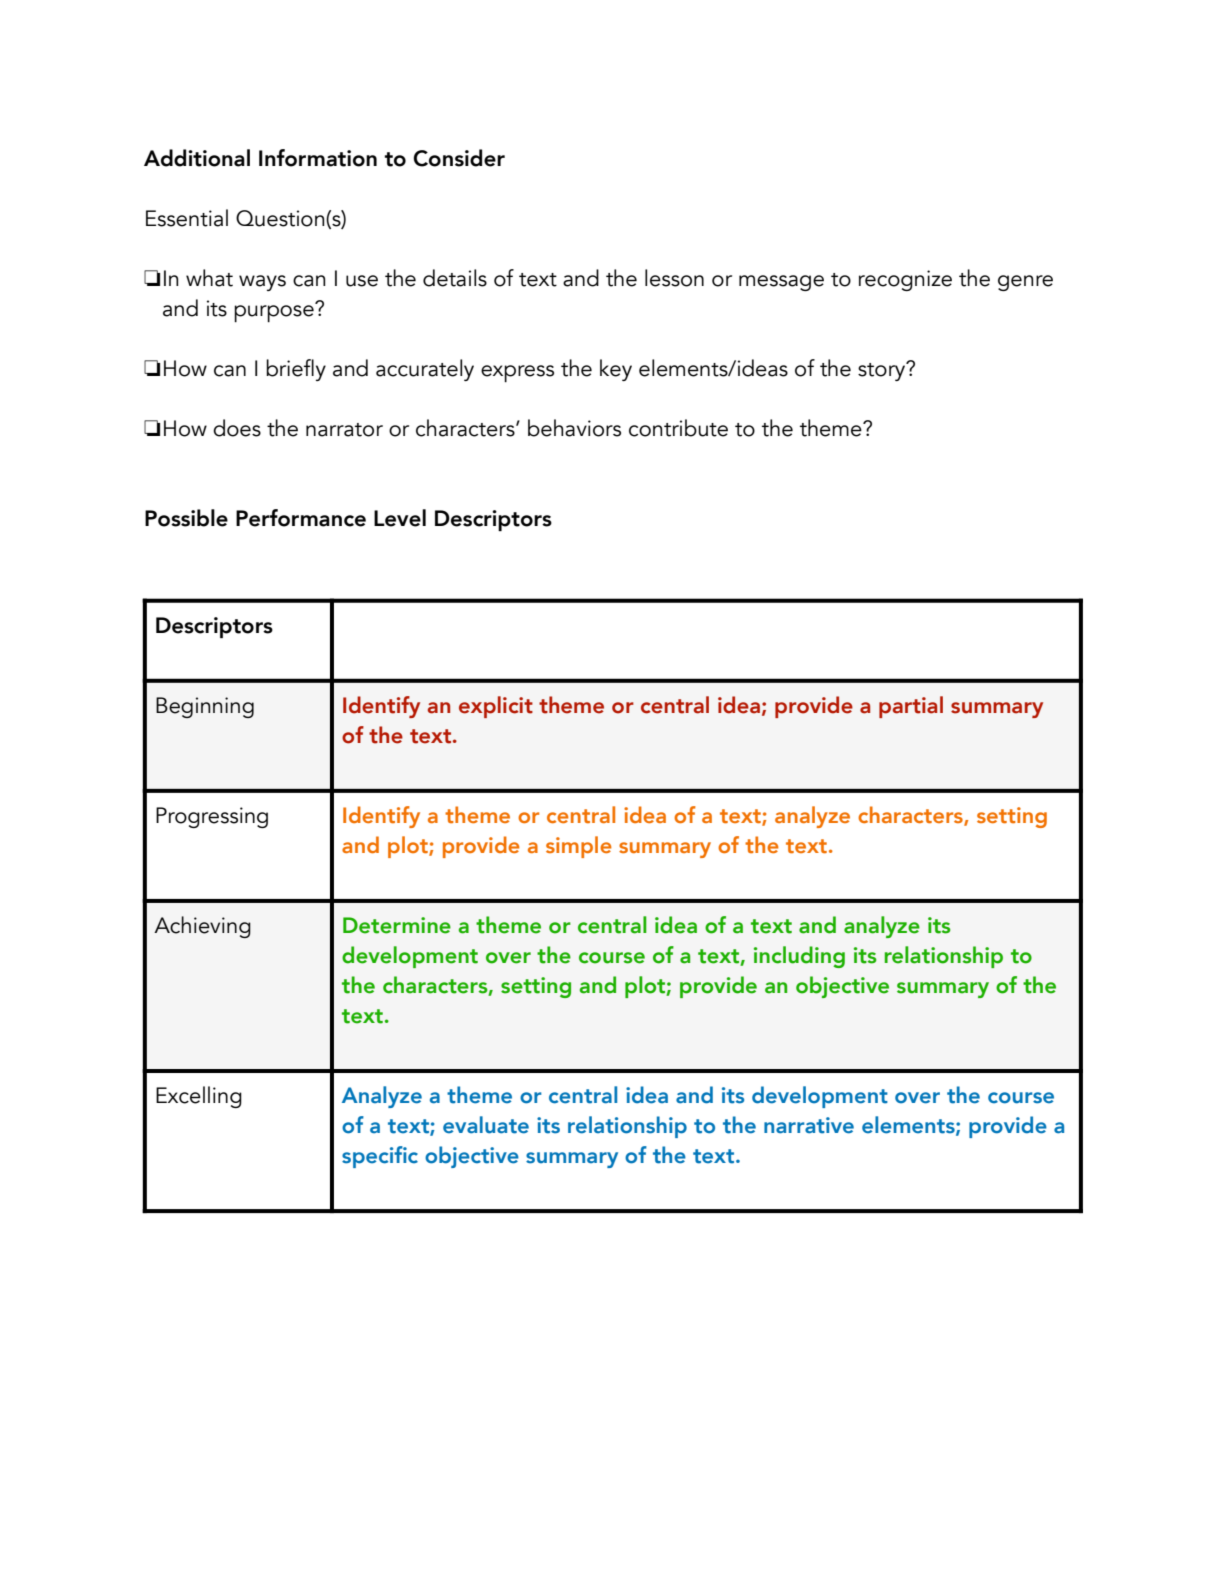  What do you see at coordinates (486, 1125) in the document?
I see `evaluate` at bounding box center [486, 1125].
